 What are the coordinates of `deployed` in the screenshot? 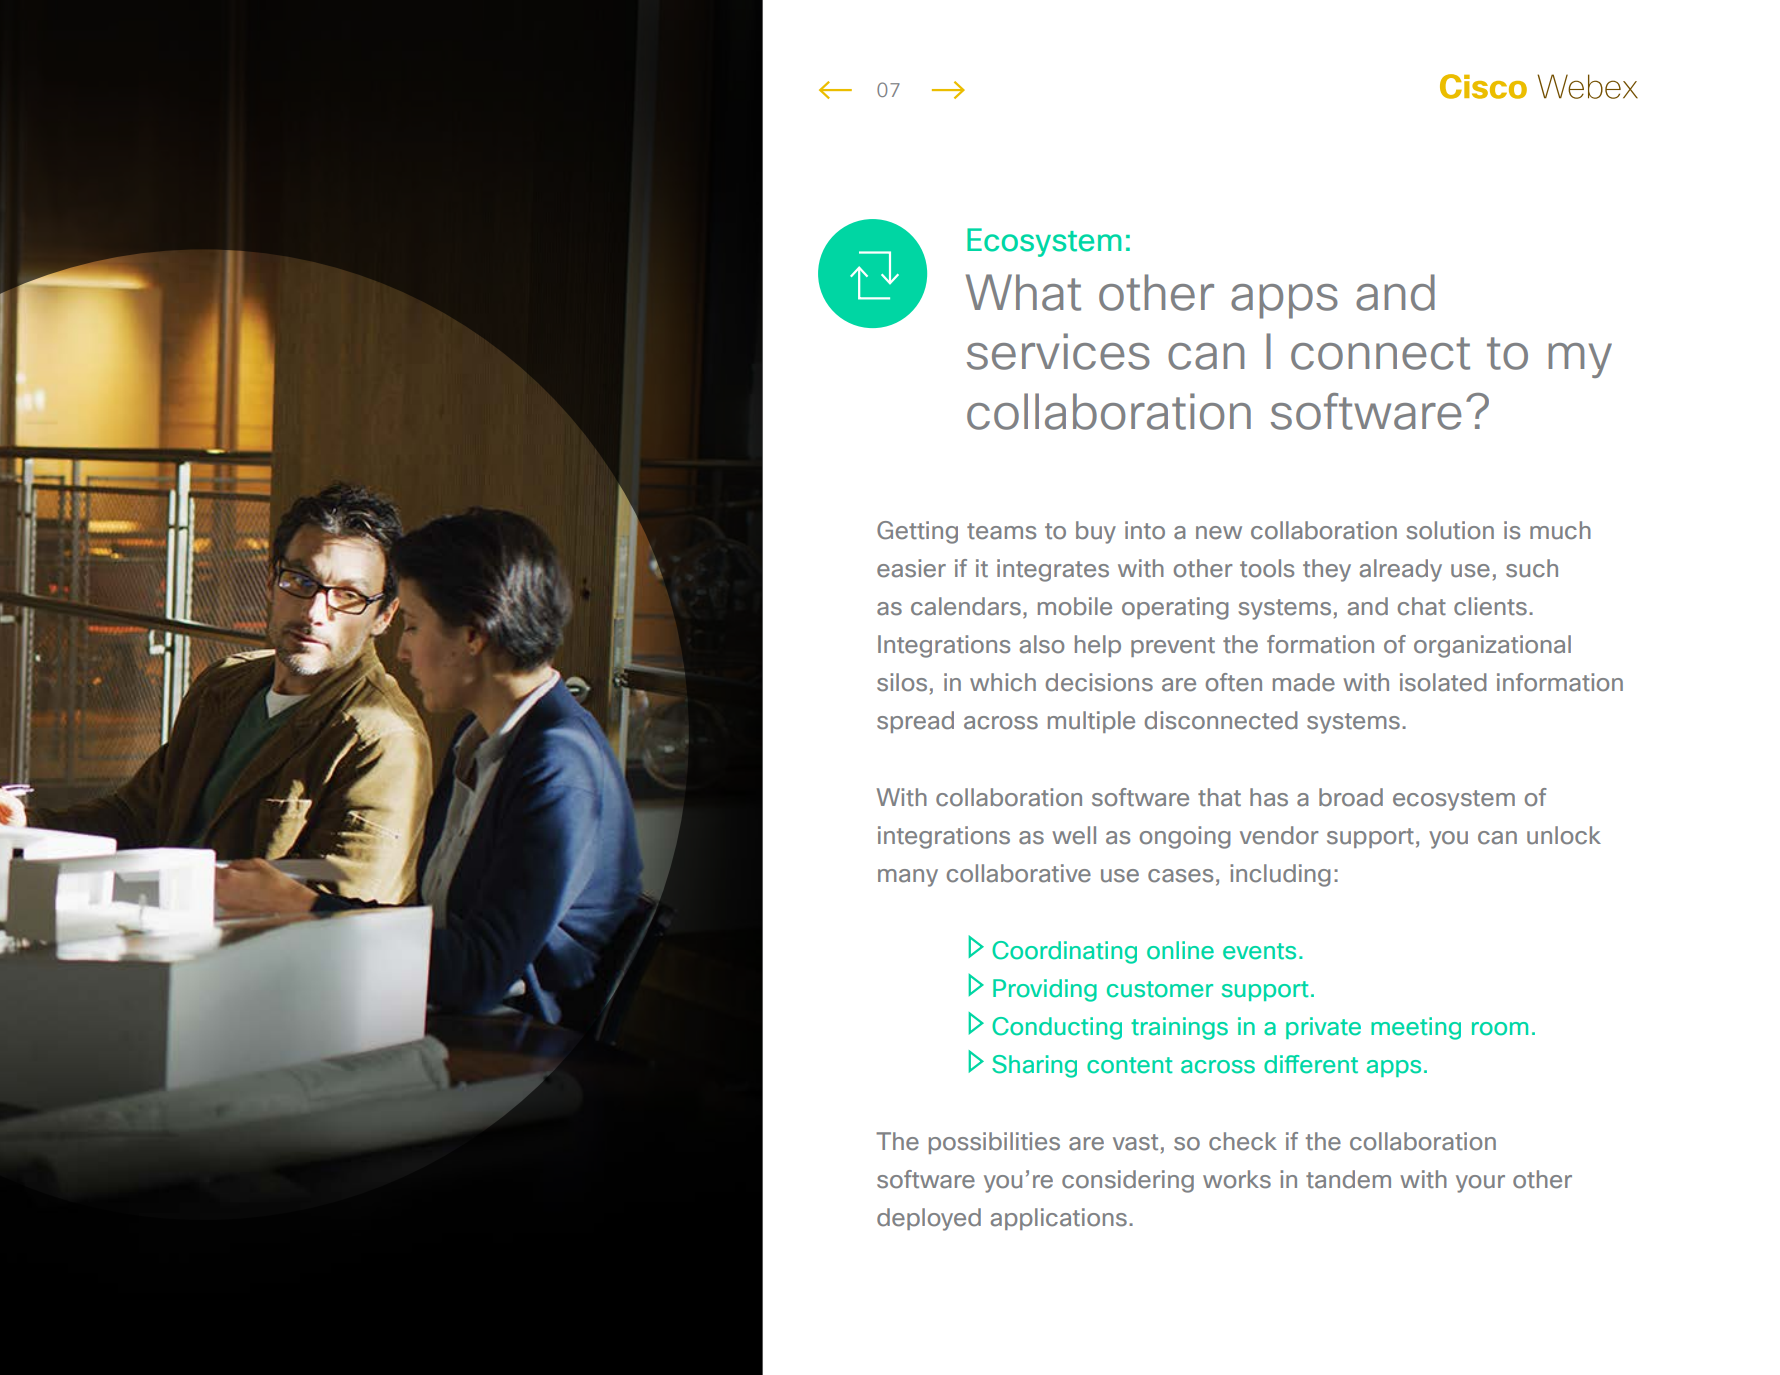 It's located at (929, 1219).
